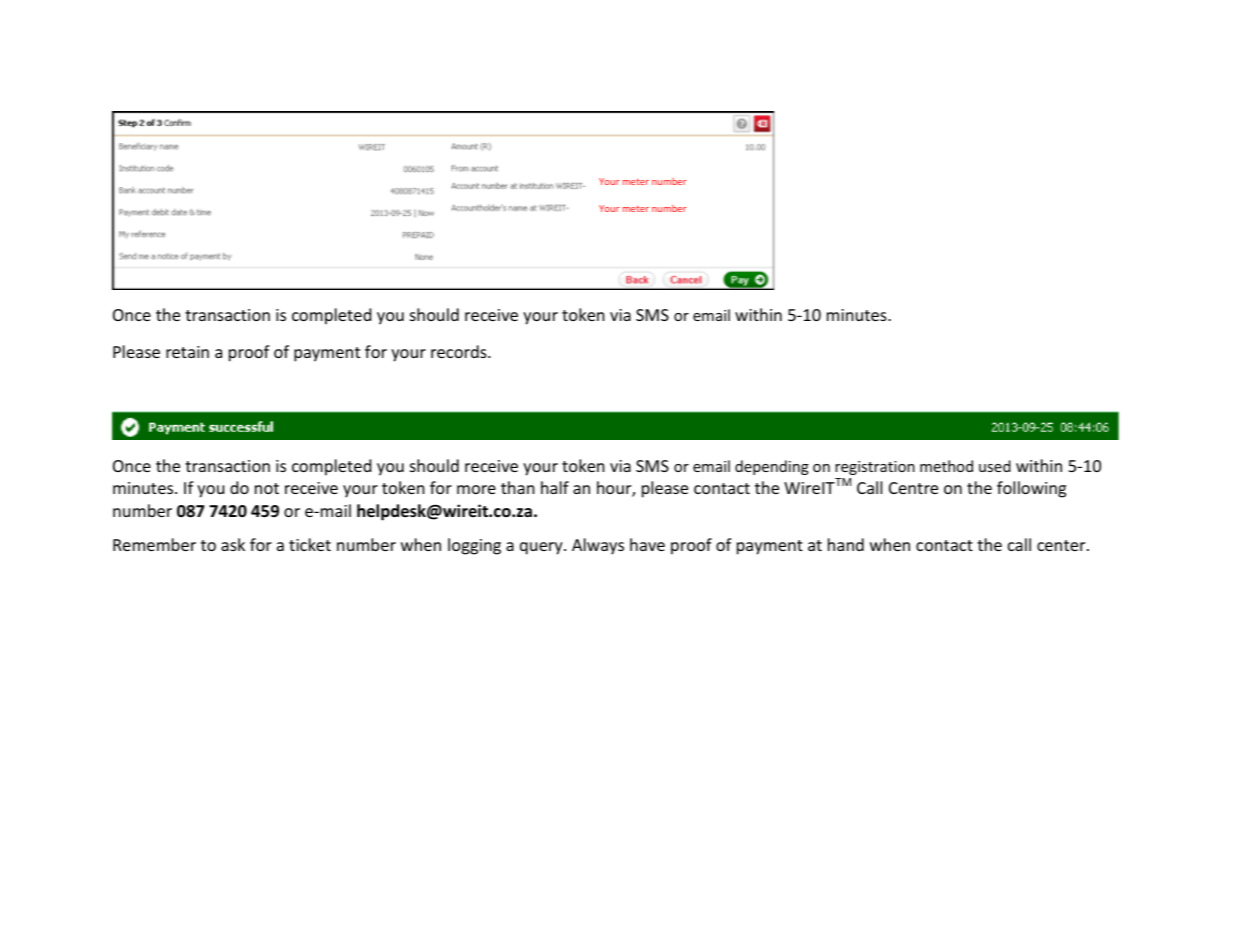 The image size is (1233, 952). What do you see at coordinates (995, 466) in the screenshot?
I see `used` at bounding box center [995, 466].
